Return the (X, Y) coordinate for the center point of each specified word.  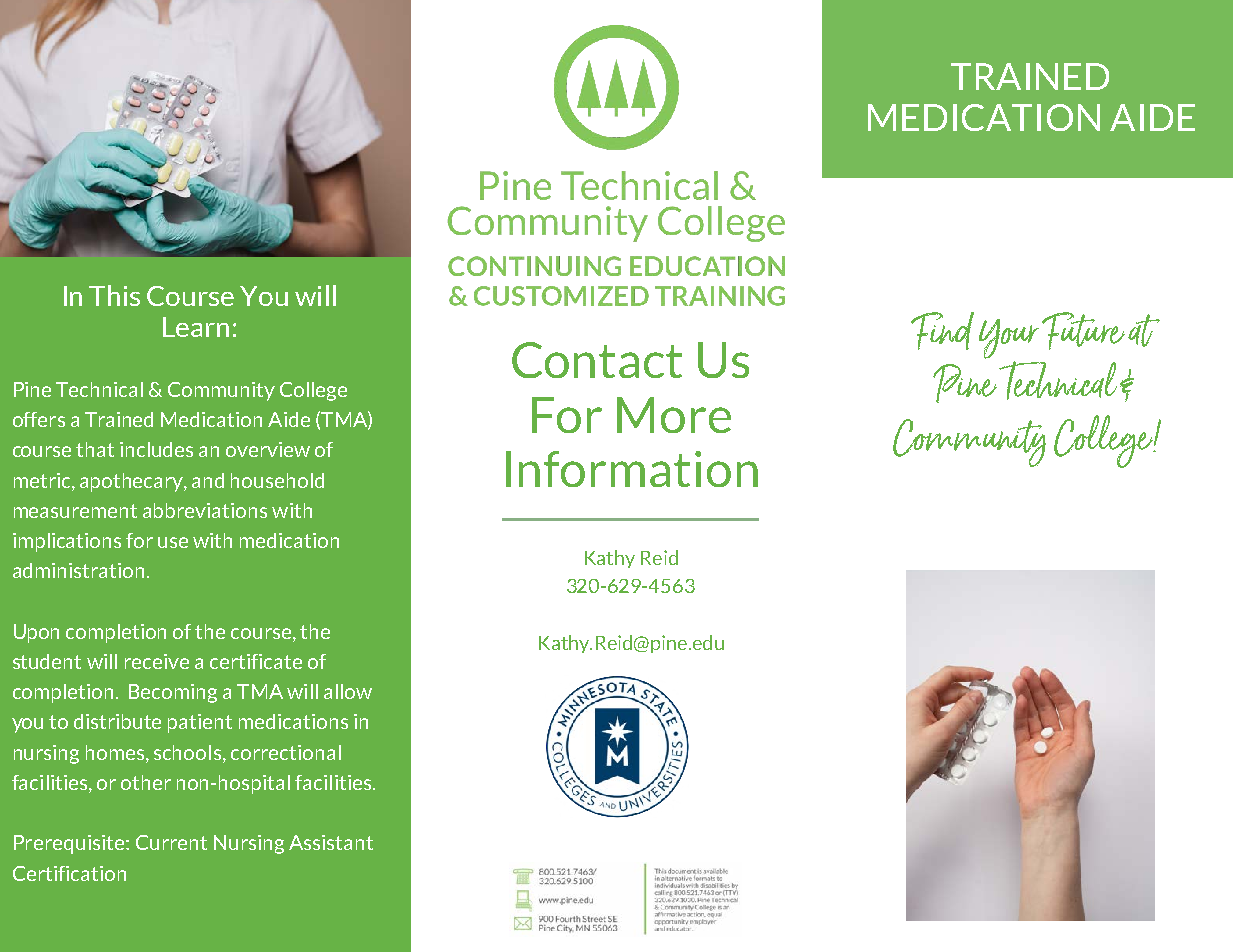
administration (78, 570)
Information (632, 469)
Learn (196, 327)
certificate (256, 661)
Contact (597, 360)
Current (171, 842)
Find (942, 331)
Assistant (331, 842)
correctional (286, 752)
